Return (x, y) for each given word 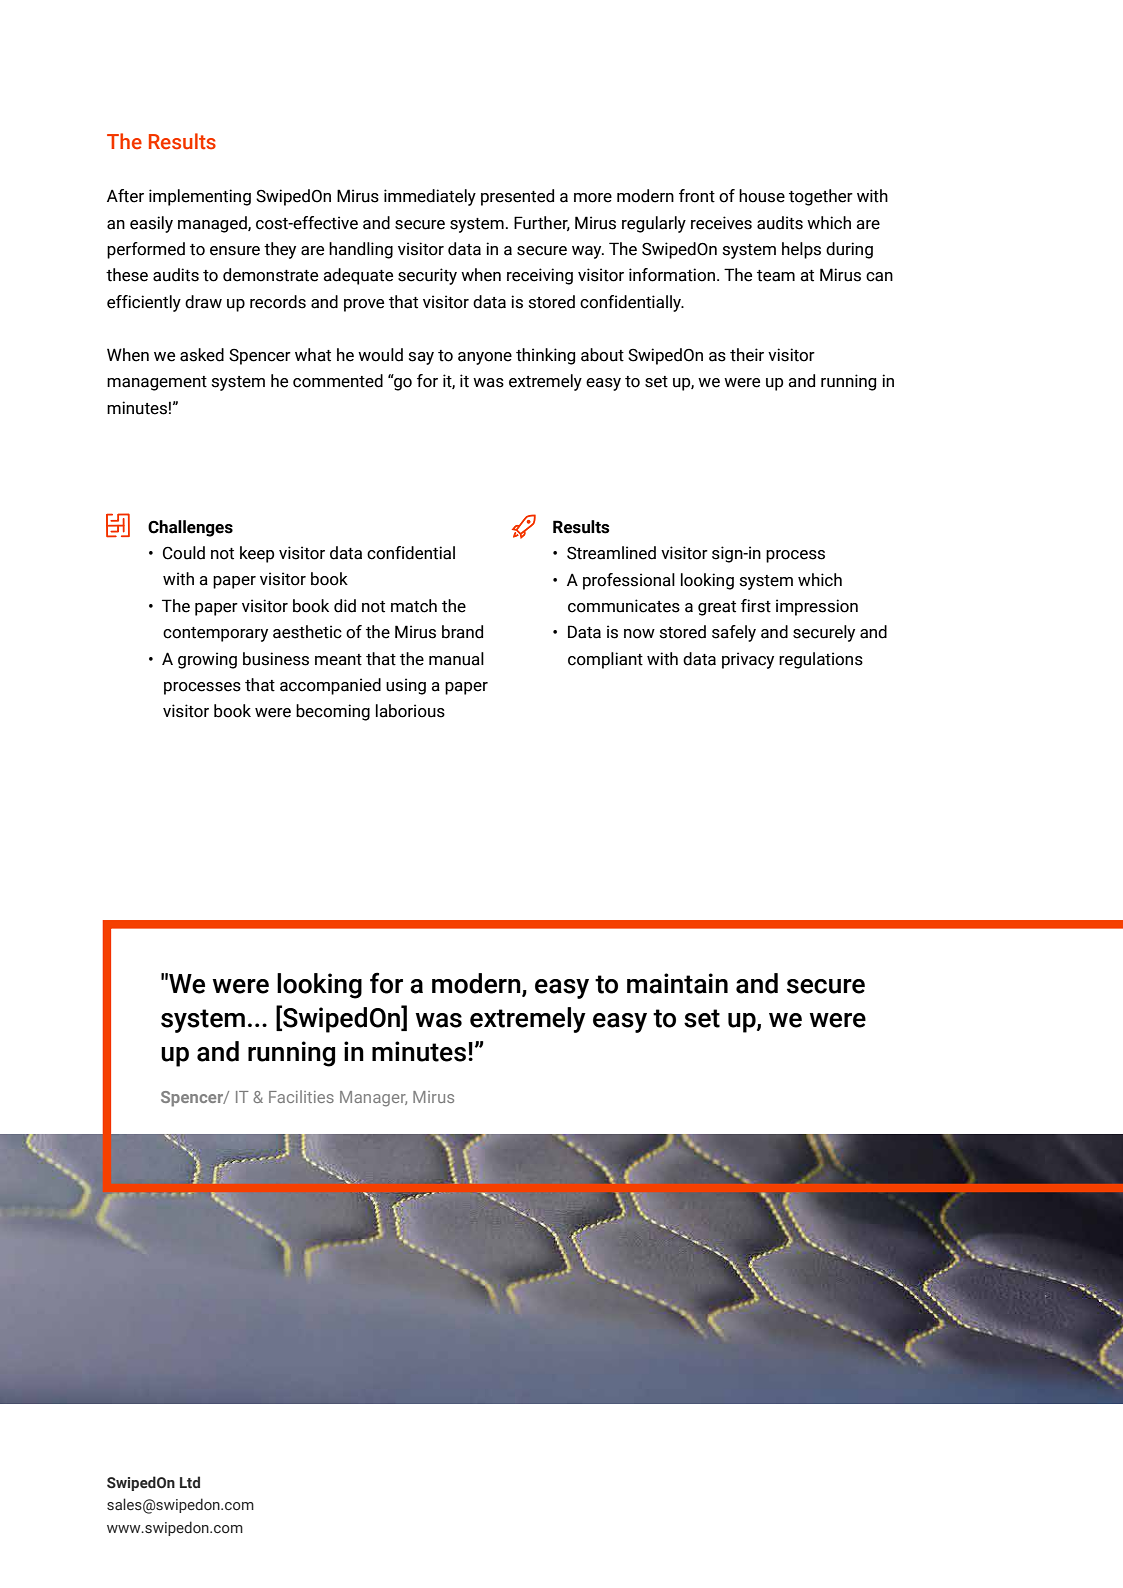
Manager (373, 1099)
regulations (821, 660)
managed (213, 224)
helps (801, 250)
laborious (410, 711)
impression (817, 607)
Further (542, 223)
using (406, 686)
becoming (333, 712)
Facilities (301, 1096)
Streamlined (611, 553)
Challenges (190, 528)
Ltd (190, 1482)
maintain (677, 983)
